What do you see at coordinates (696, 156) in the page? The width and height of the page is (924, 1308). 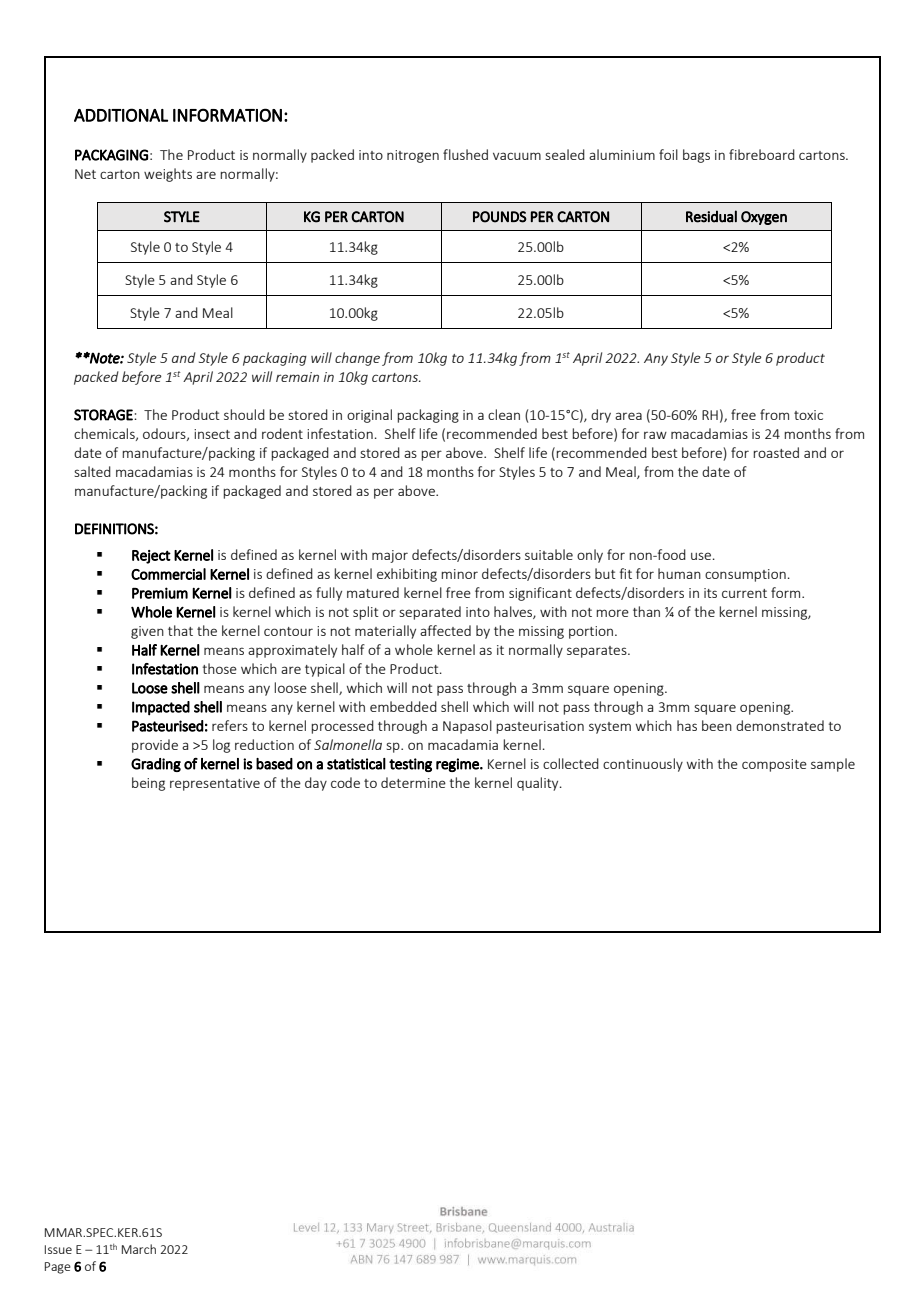 I see `bags` at bounding box center [696, 156].
